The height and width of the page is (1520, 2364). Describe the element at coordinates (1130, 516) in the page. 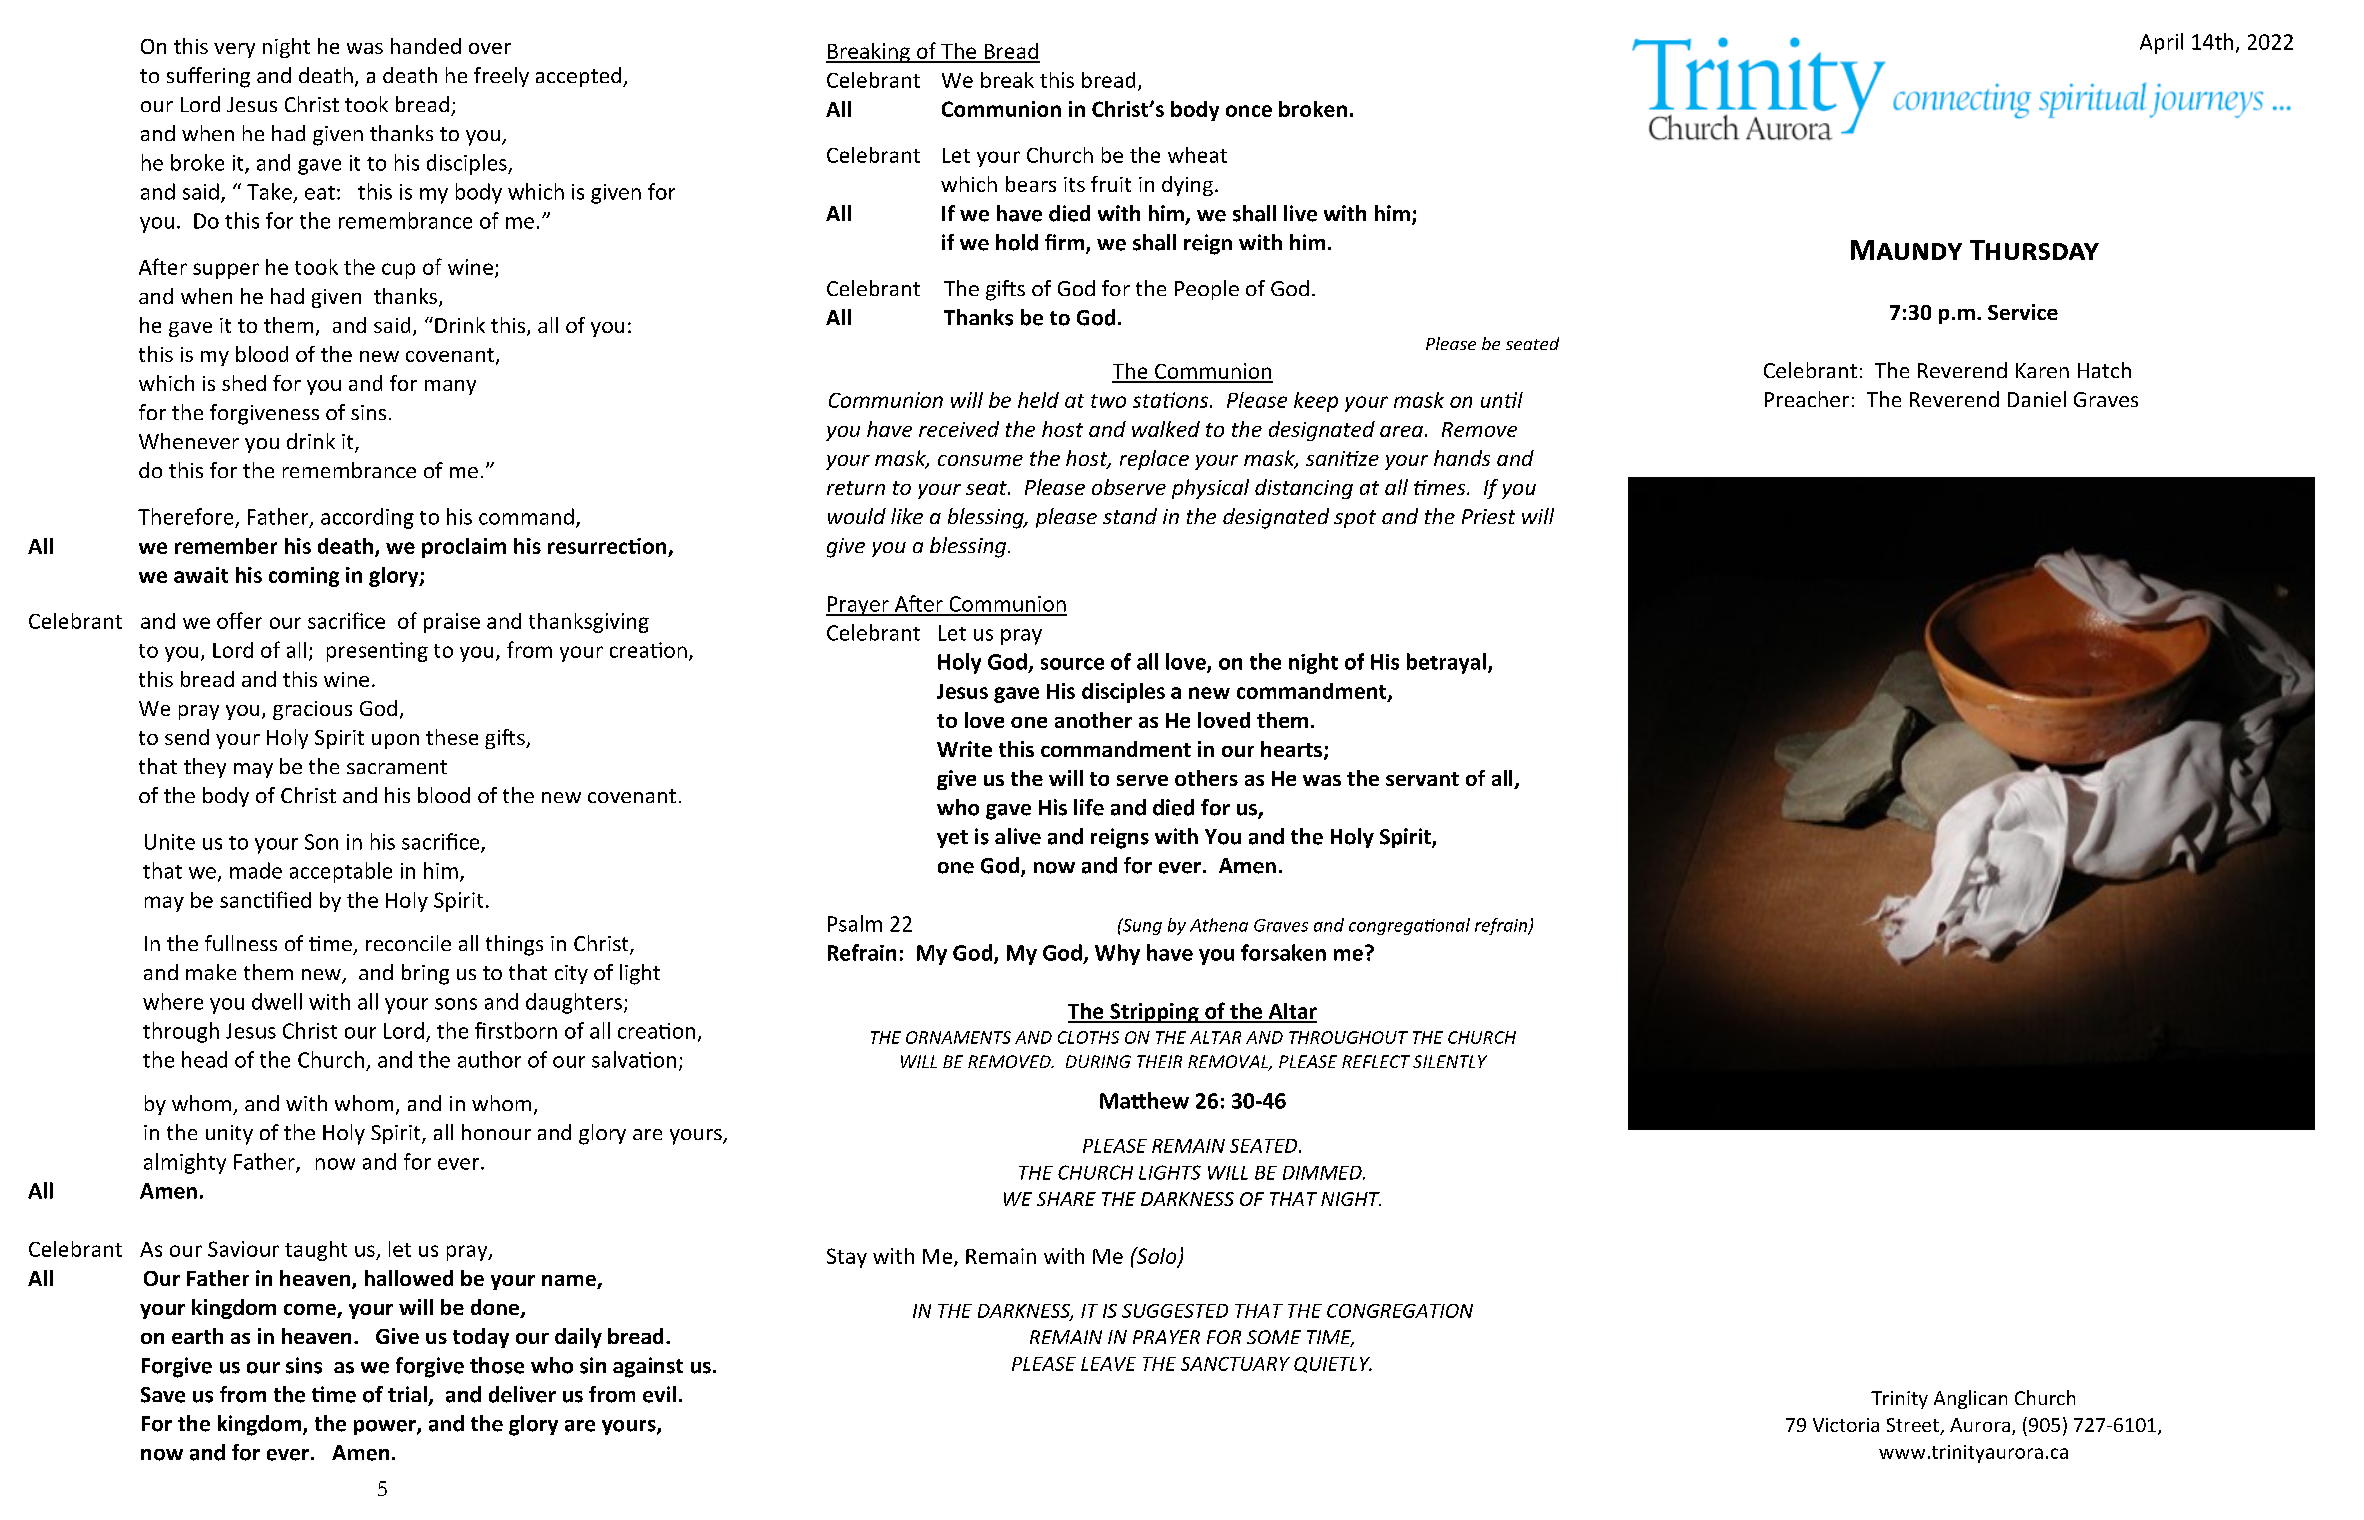

I see `stand` at that location.
